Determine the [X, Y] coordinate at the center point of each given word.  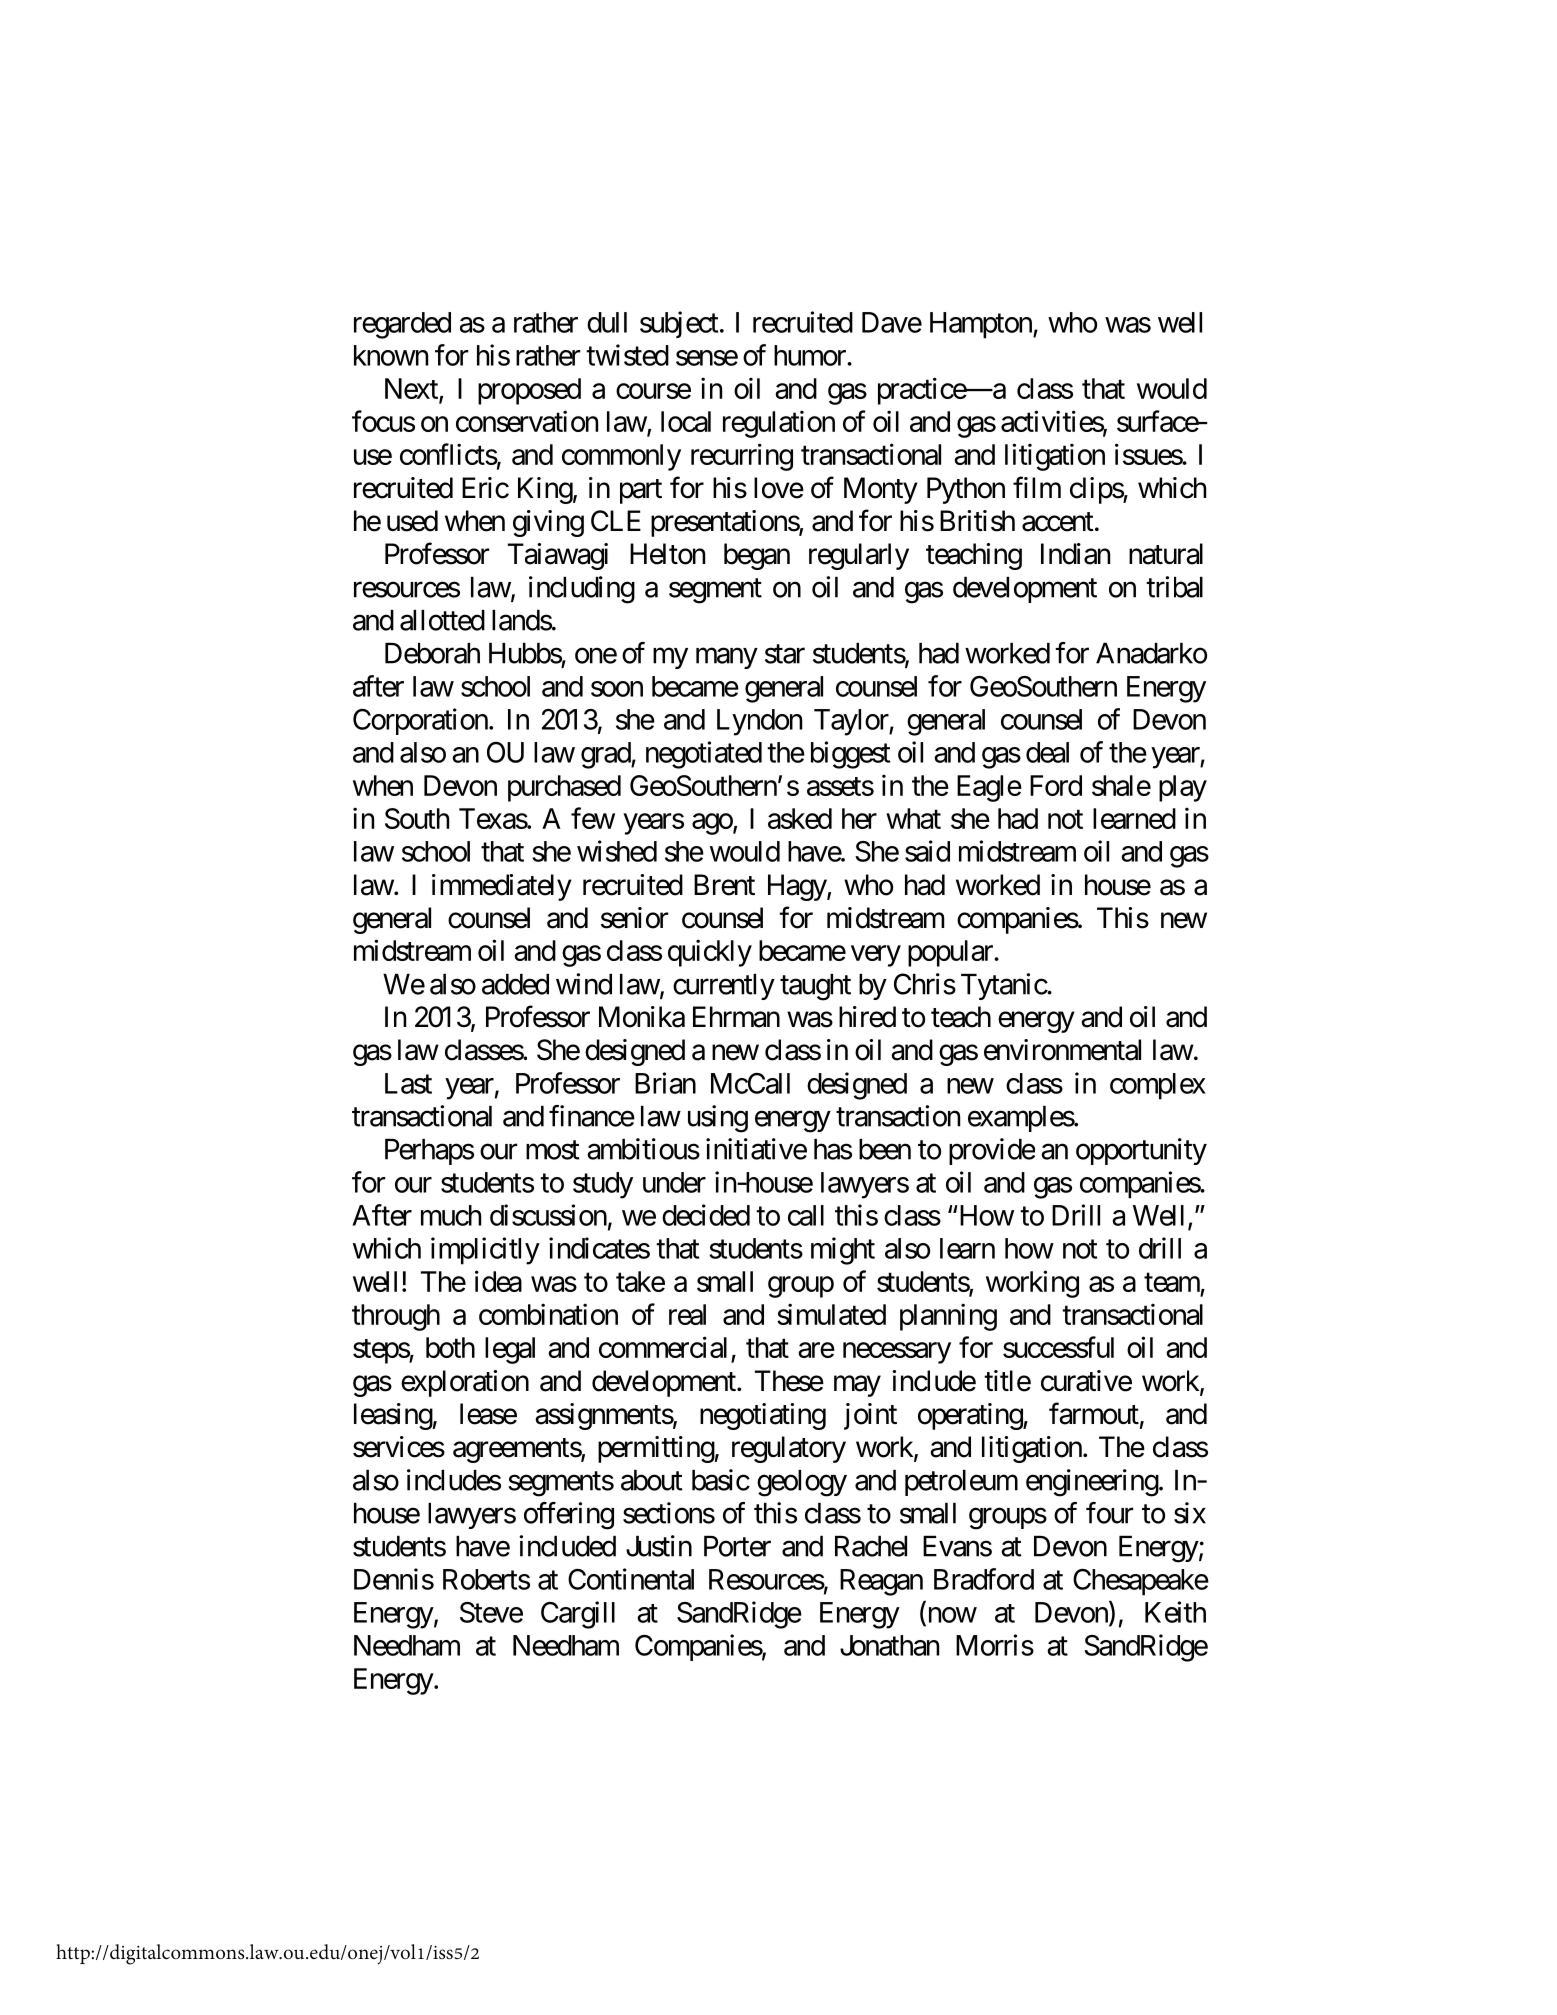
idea [498, 1281]
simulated [831, 1314]
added [515, 984]
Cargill [578, 1615]
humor [811, 355]
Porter [737, 1546]
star [785, 654]
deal [1047, 752]
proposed [529, 391]
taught [815, 987]
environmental [1062, 1050]
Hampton [982, 325]
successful [1058, 1347]
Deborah [432, 653]
